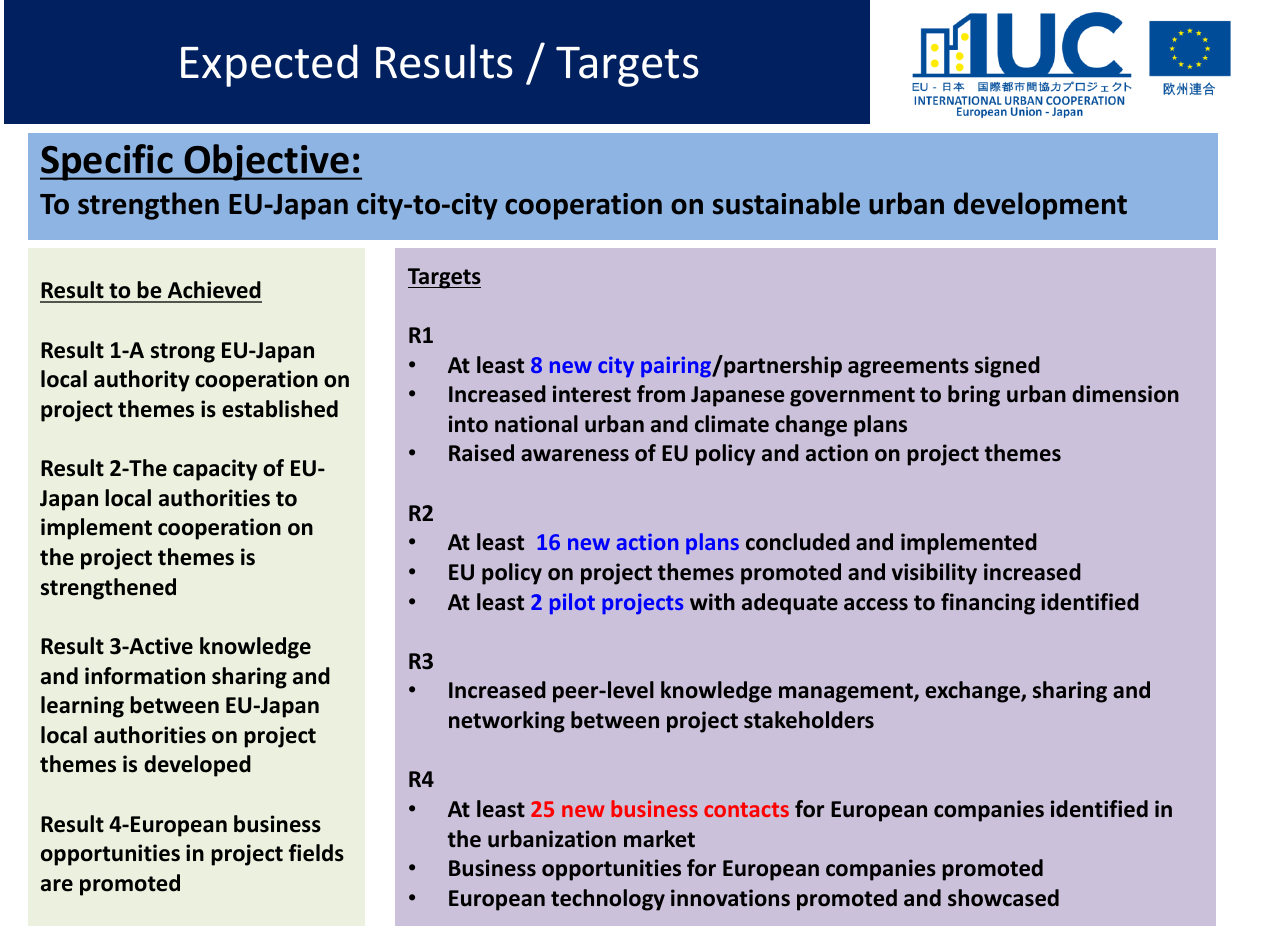  Describe the element at coordinates (1040, 206) in the screenshot. I see `development` at that location.
